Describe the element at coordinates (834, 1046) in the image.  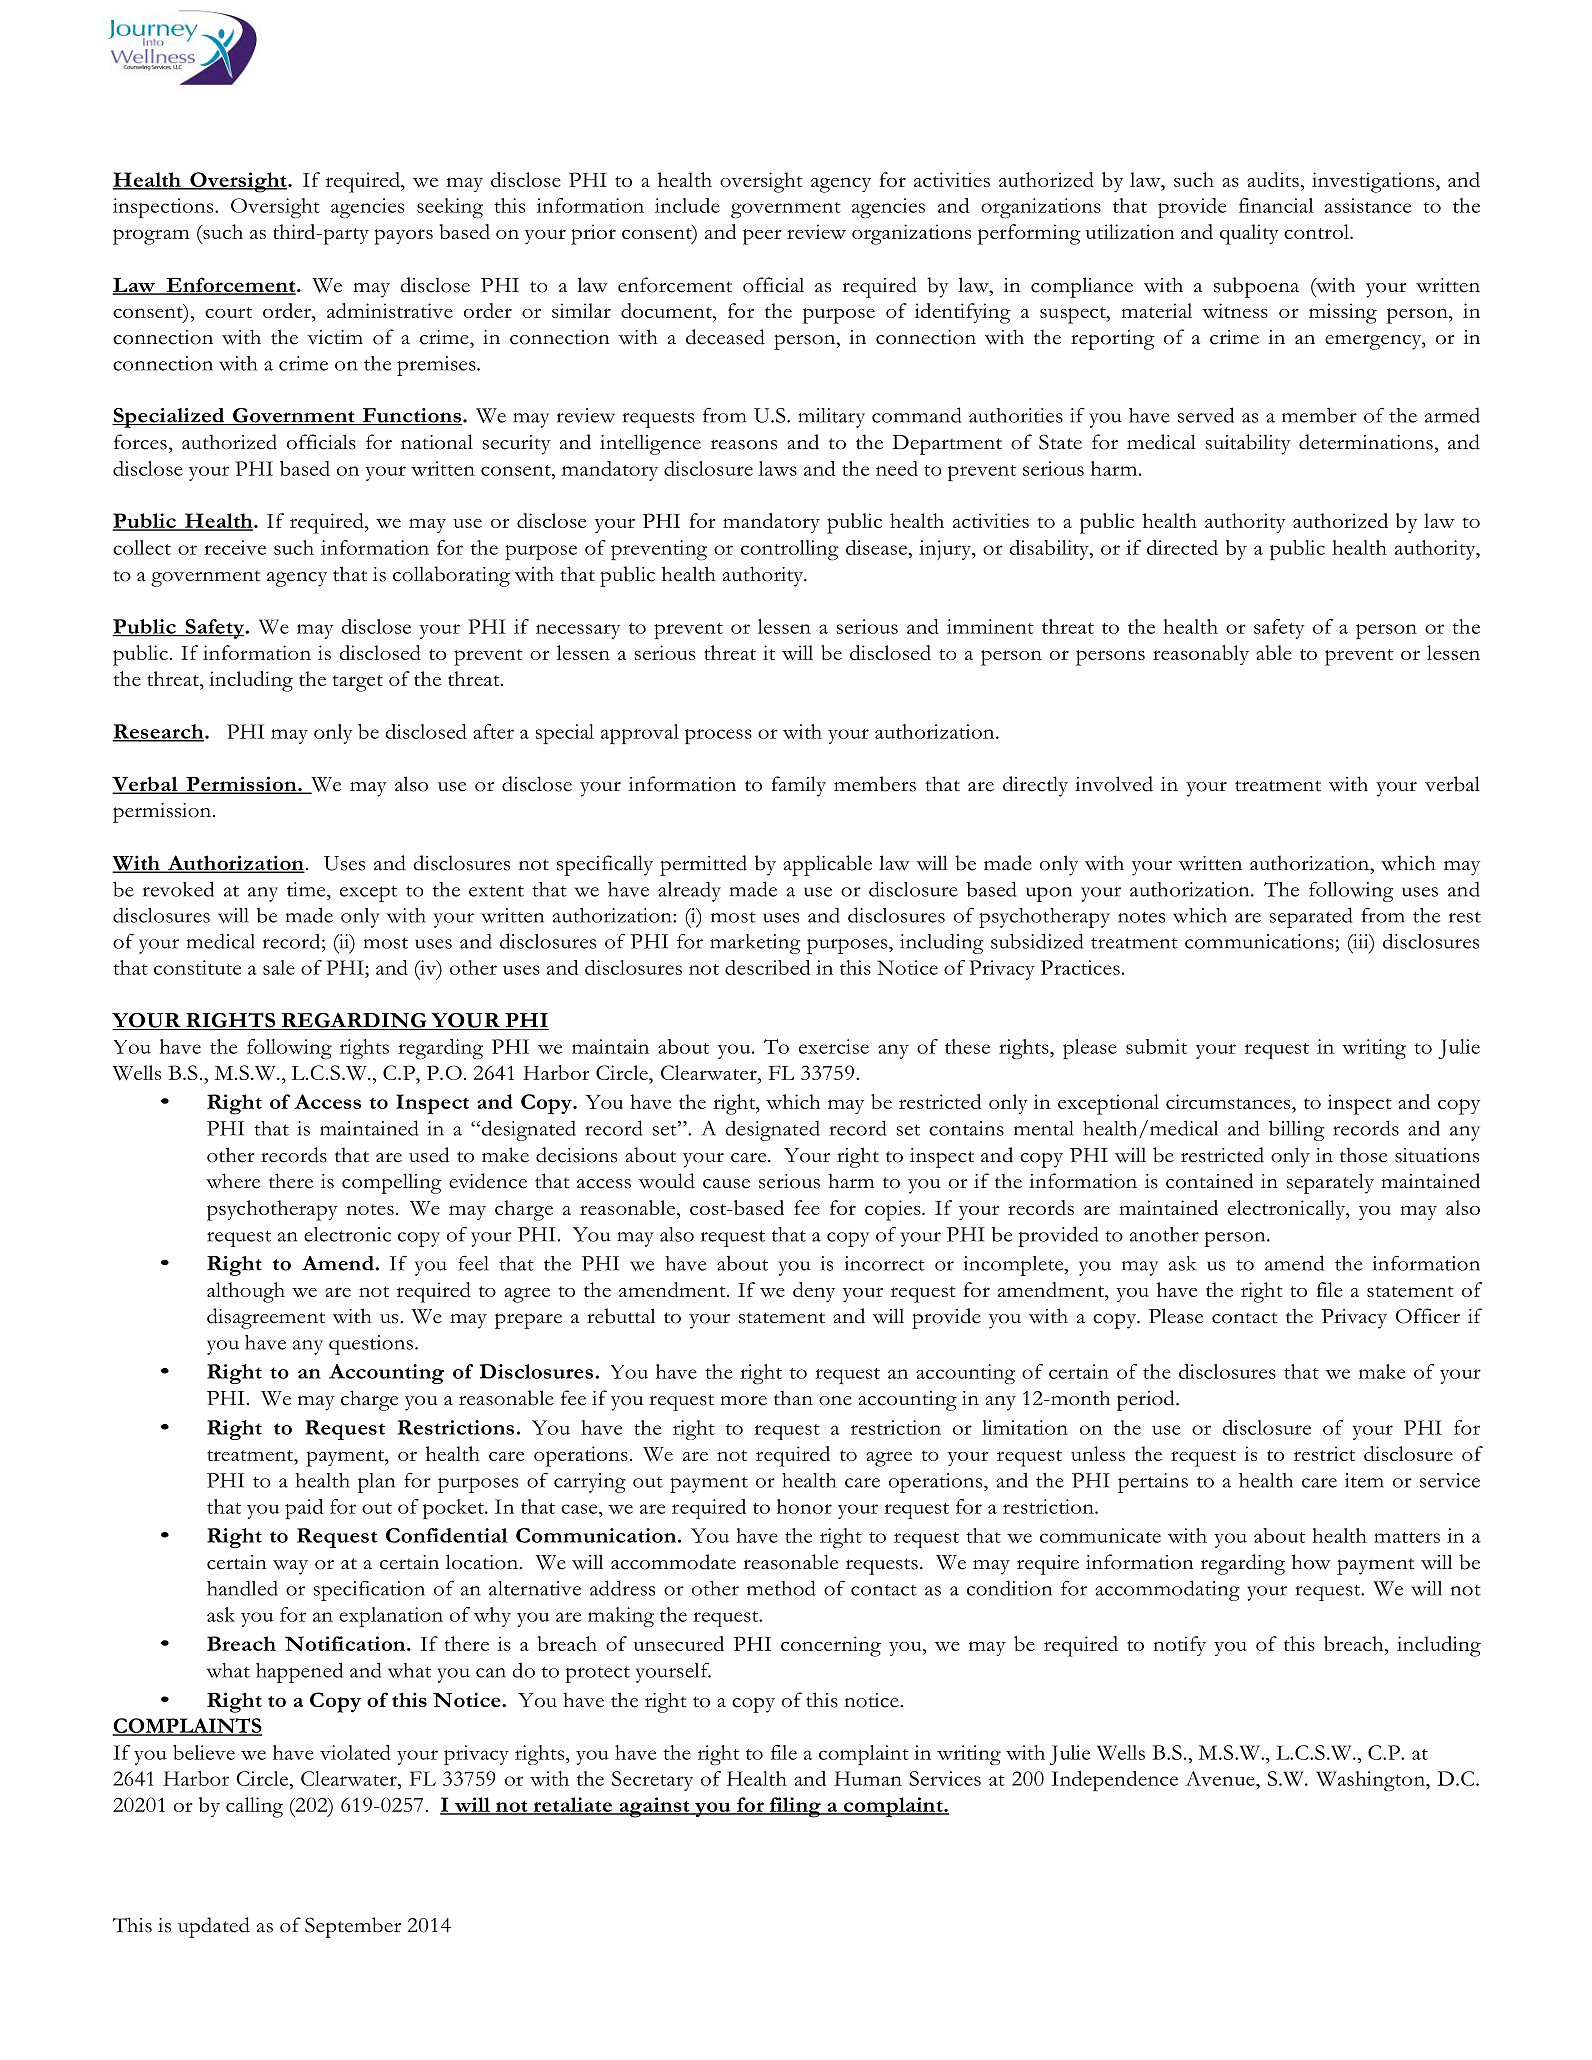
I see `exercise` at that location.
